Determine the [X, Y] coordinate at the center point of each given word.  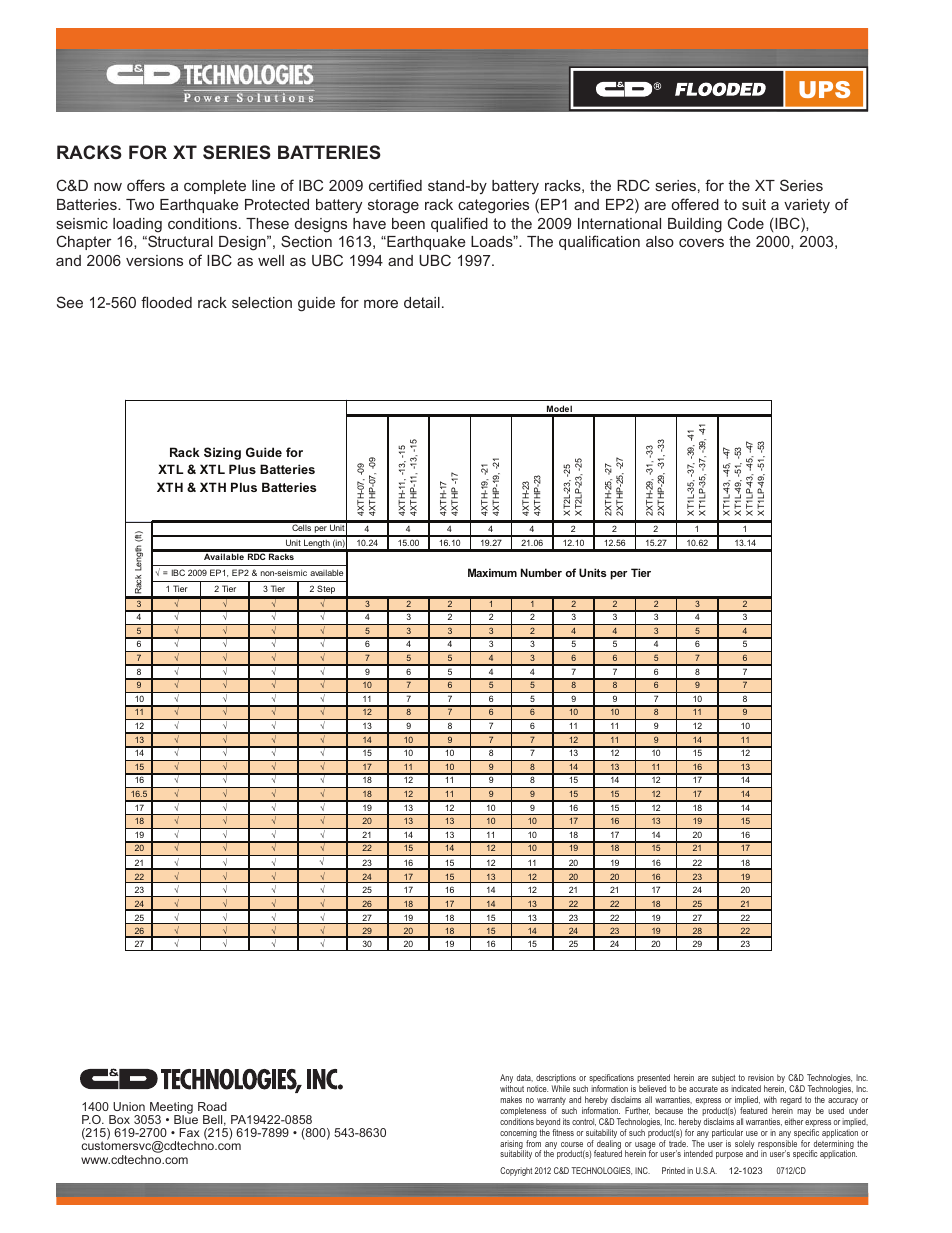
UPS [824, 89]
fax [189, 1132]
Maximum [492, 572]
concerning [518, 1135]
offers [146, 185]
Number [541, 572]
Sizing [222, 453]
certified [395, 185]
